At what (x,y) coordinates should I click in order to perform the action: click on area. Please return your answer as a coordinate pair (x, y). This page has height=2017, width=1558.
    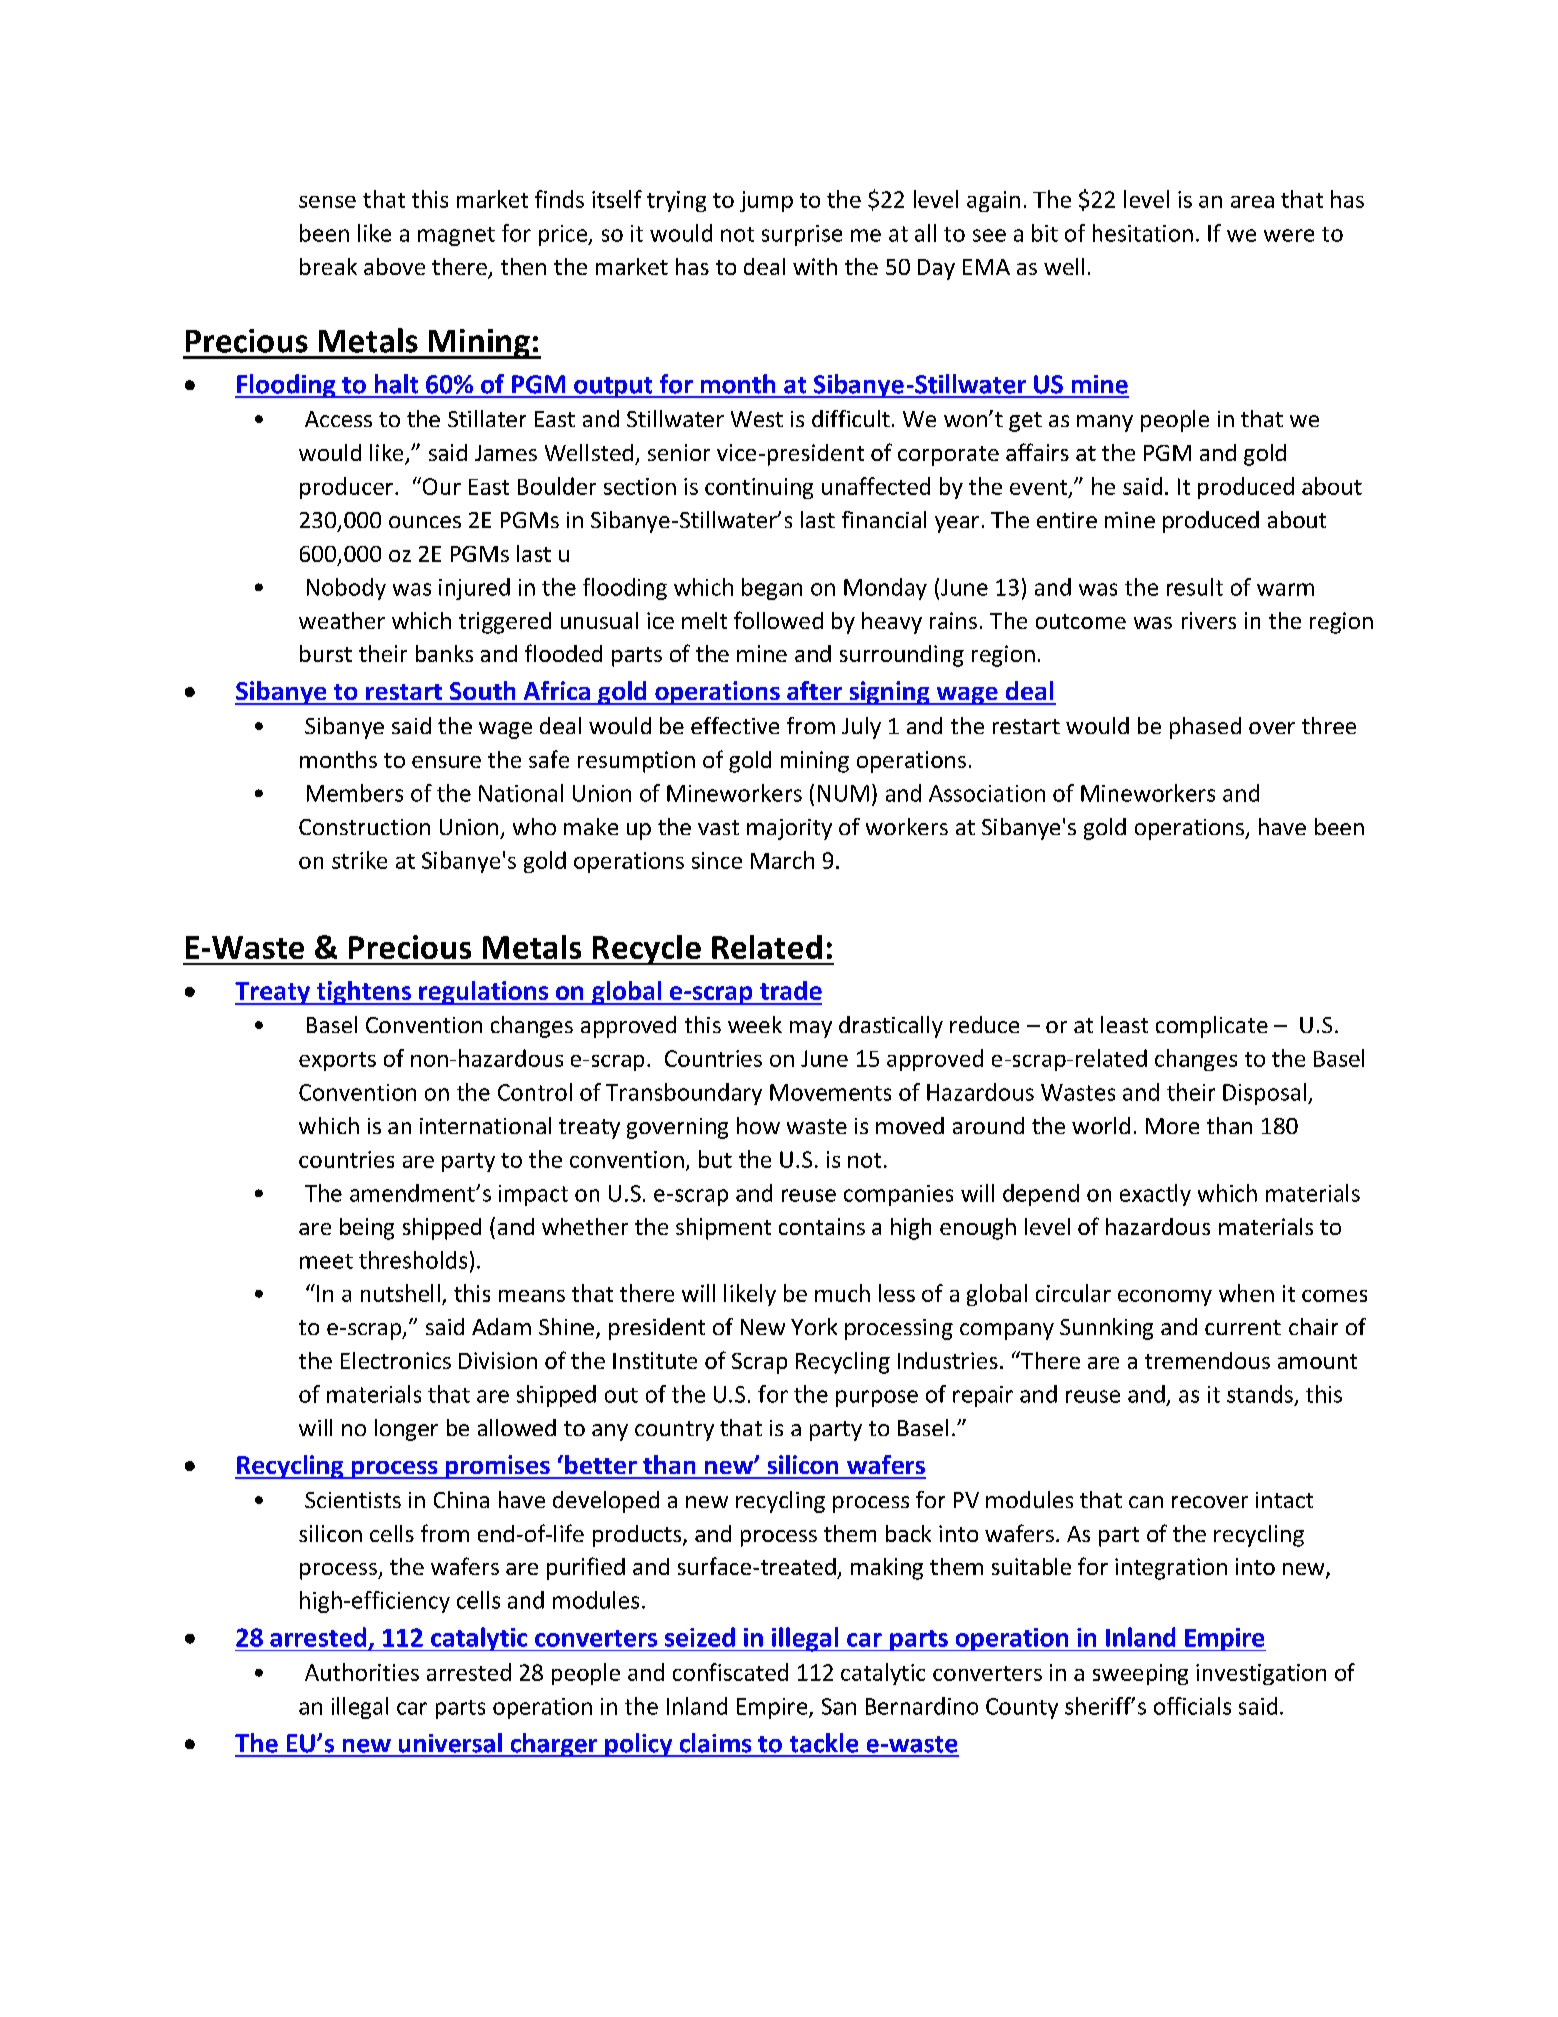
    Looking at the image, I should click on (1252, 202).
